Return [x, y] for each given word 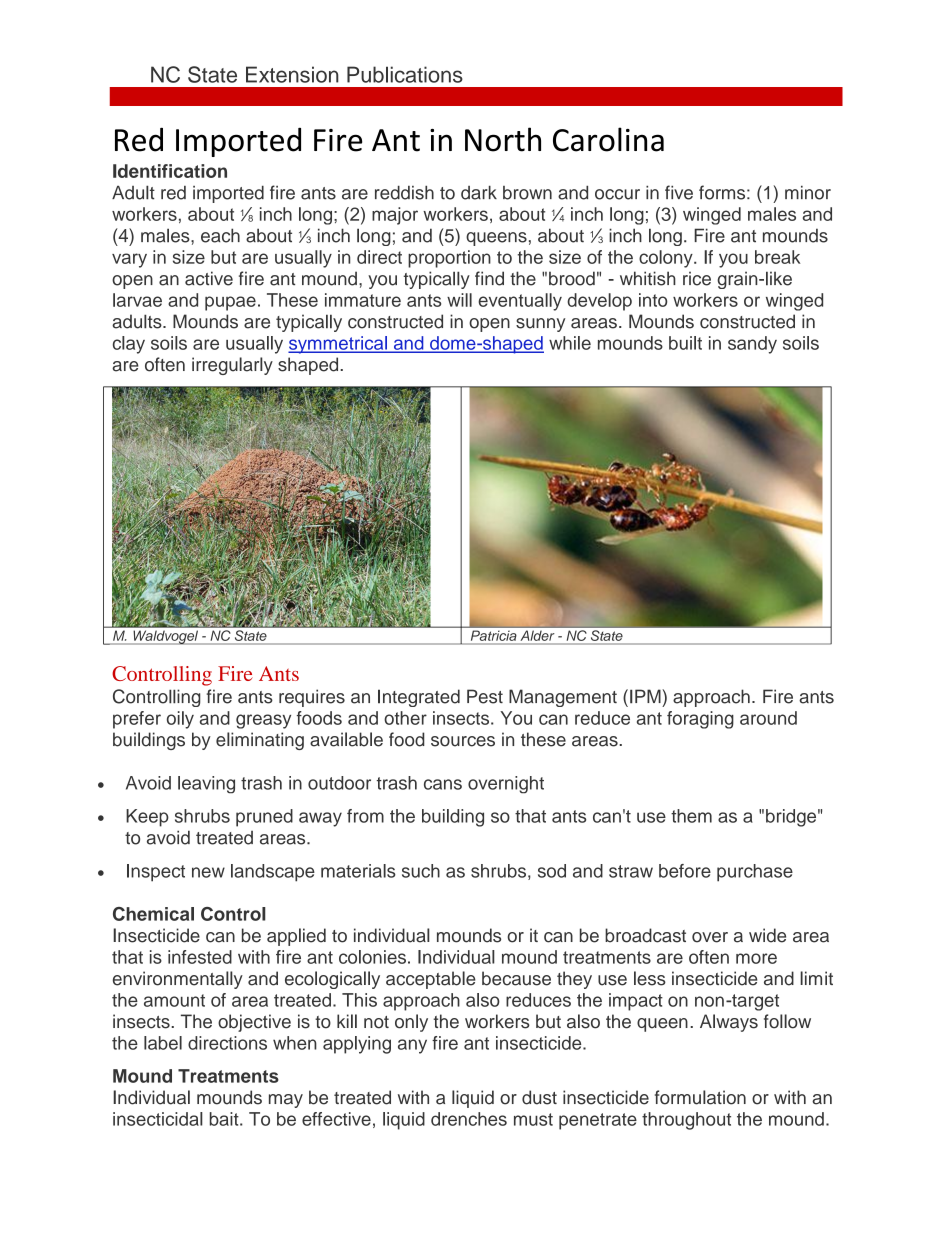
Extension [292, 74]
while [570, 343]
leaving [206, 785]
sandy [752, 345]
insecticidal [158, 1119]
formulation [700, 1097]
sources [463, 741]
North [503, 139]
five [679, 192]
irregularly [232, 366]
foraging [700, 720]
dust [539, 1097]
